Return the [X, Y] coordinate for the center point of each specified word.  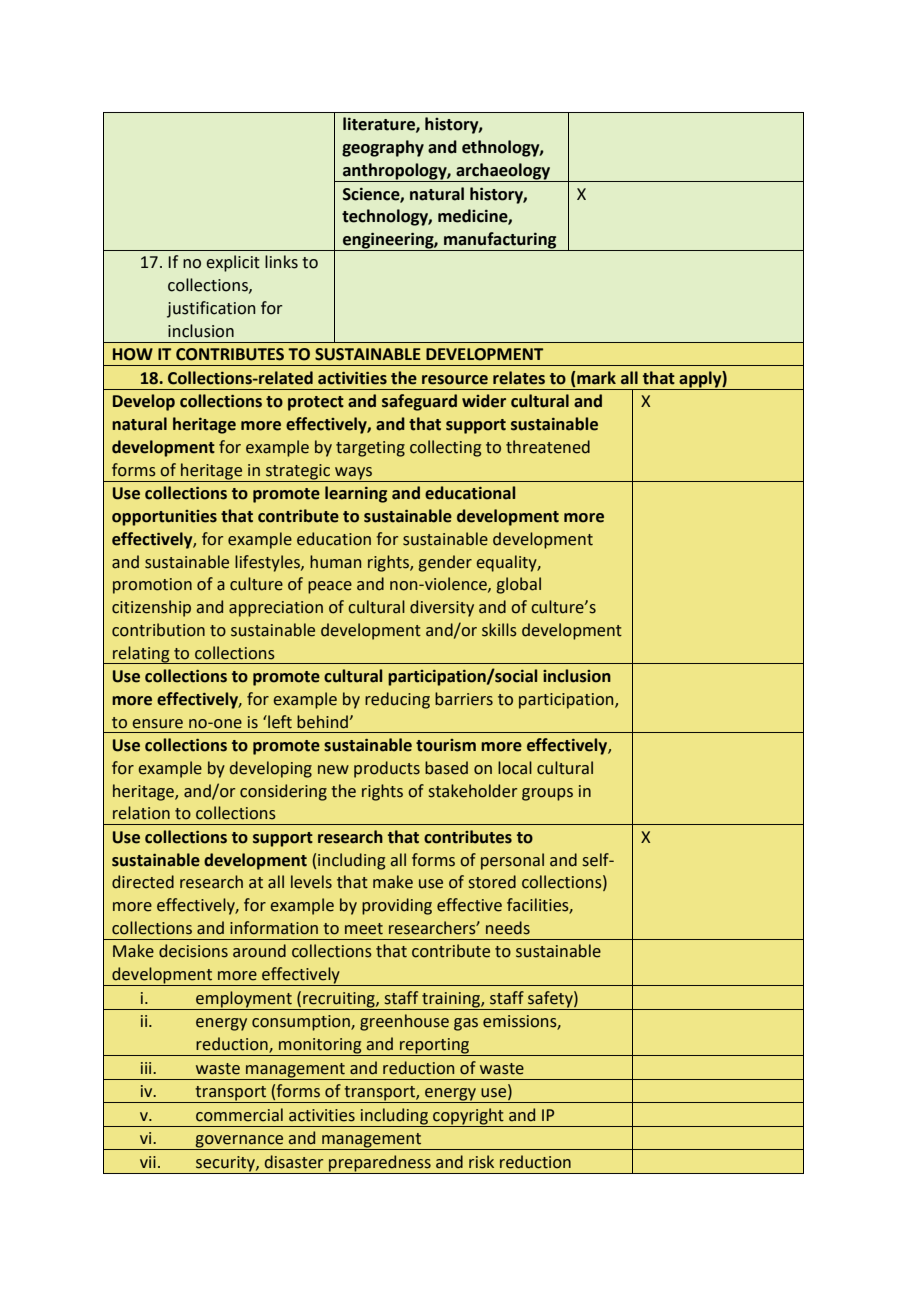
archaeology [503, 172]
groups [547, 794]
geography [383, 148]
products [387, 769]
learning [356, 494]
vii [148, 1162]
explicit [233, 263]
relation [141, 813]
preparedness [380, 1164]
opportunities [164, 518]
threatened [548, 447]
